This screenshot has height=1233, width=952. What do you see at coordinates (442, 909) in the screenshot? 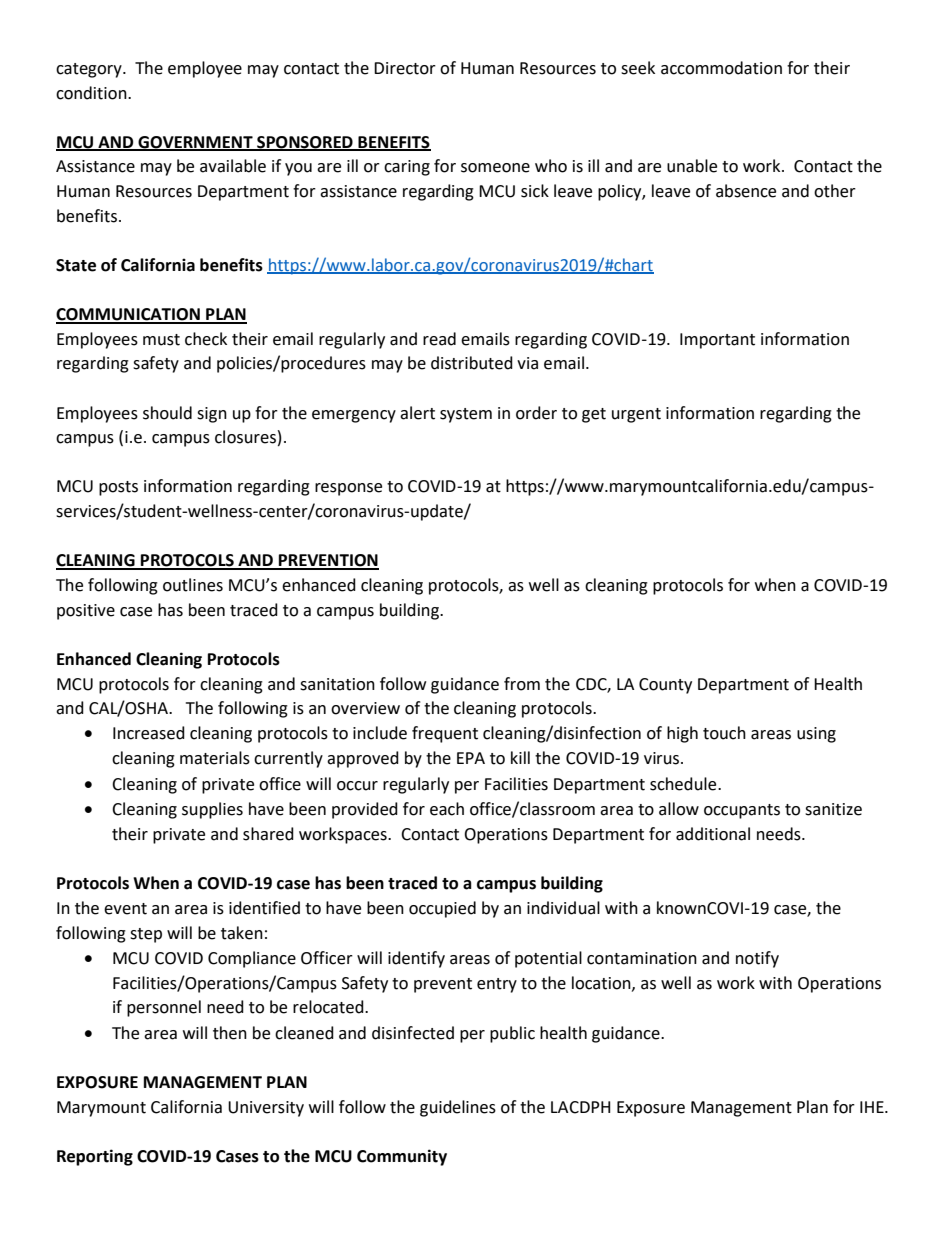
I see `occupied` at bounding box center [442, 909].
